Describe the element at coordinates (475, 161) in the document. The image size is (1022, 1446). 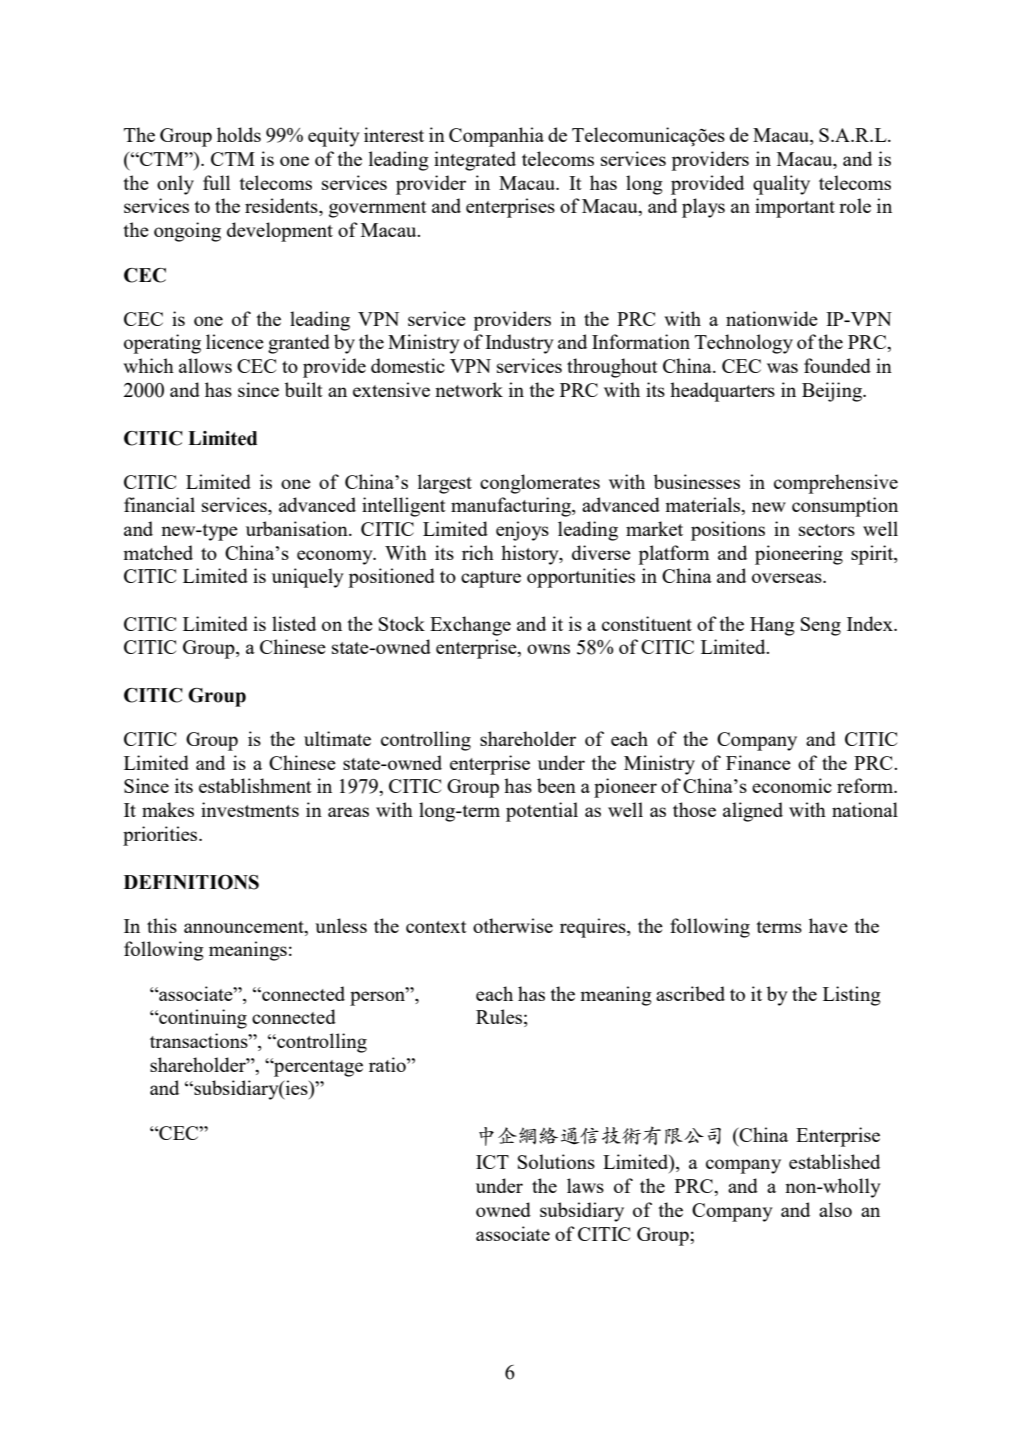
I see `integrated` at that location.
